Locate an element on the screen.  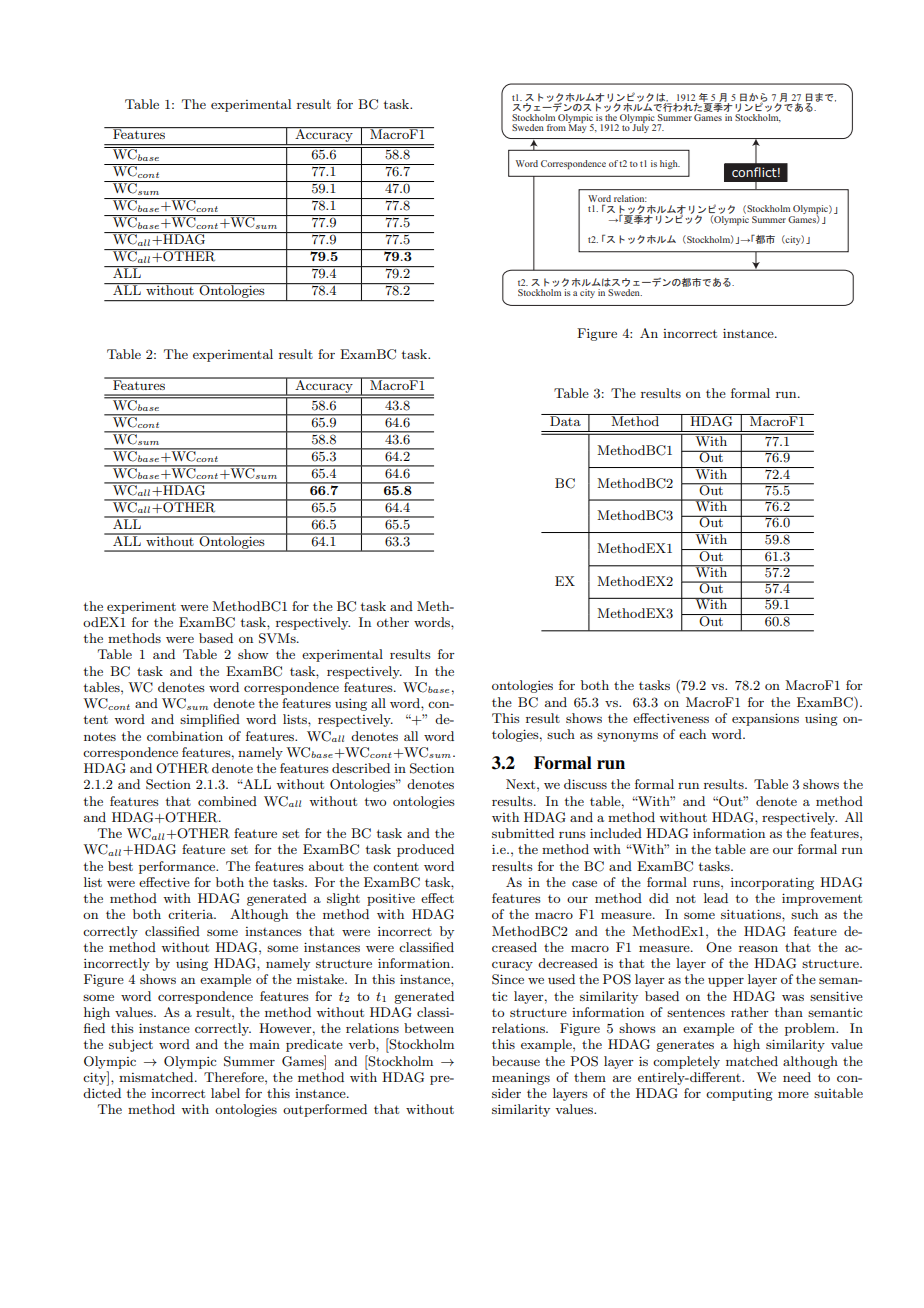
synonyms is located at coordinates (627, 737).
